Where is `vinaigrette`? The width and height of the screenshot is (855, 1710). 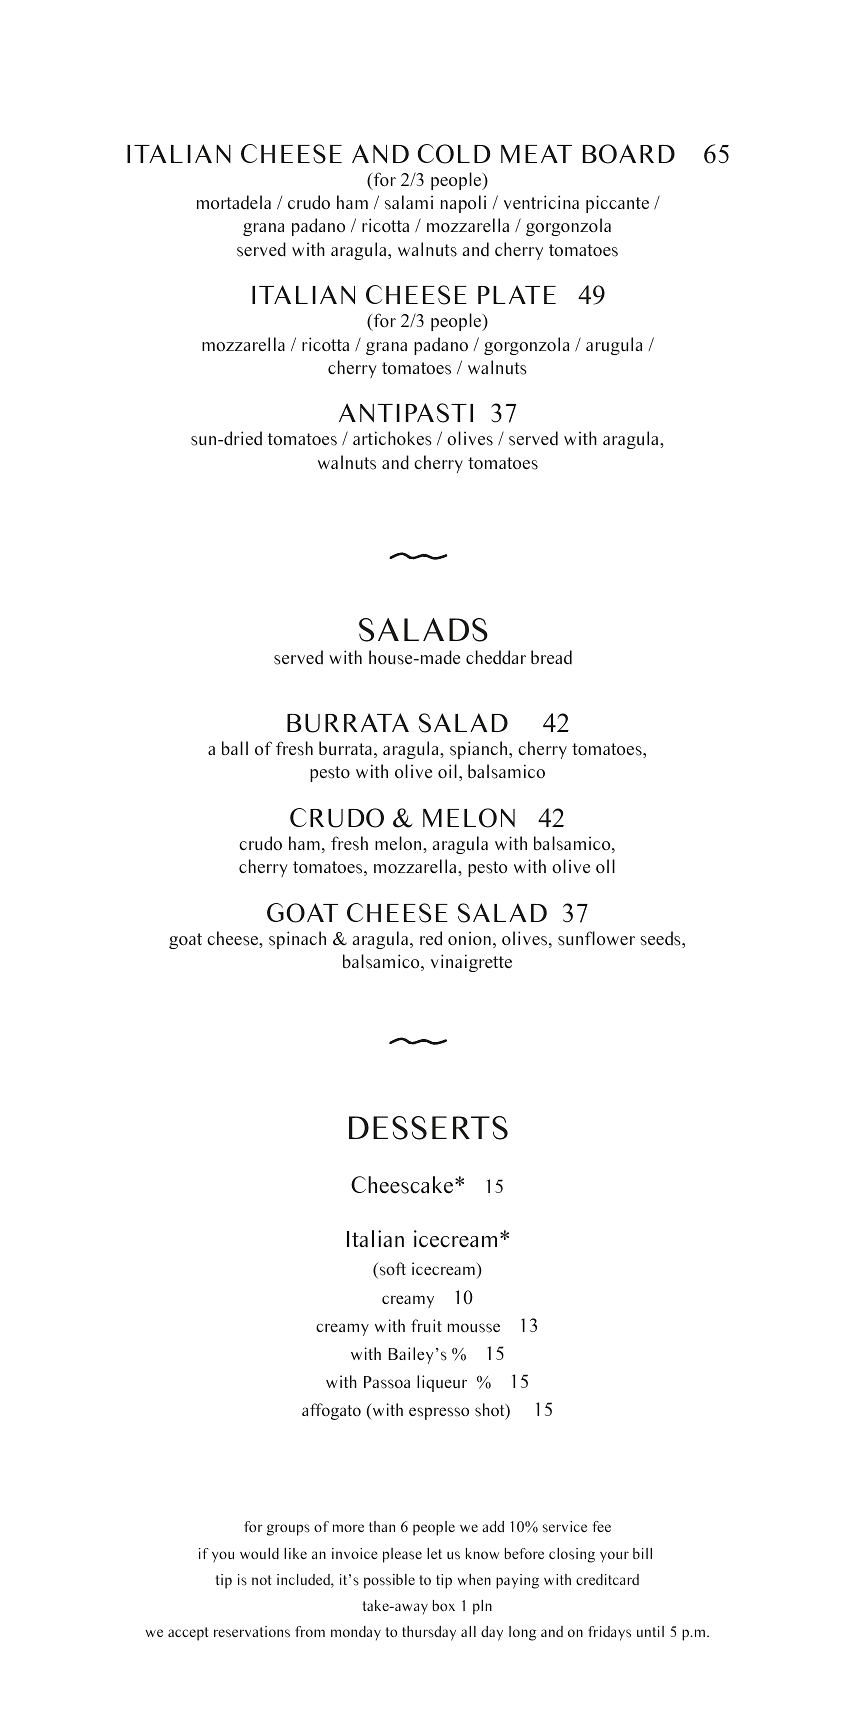
vinaigrette is located at coordinates (471, 963).
